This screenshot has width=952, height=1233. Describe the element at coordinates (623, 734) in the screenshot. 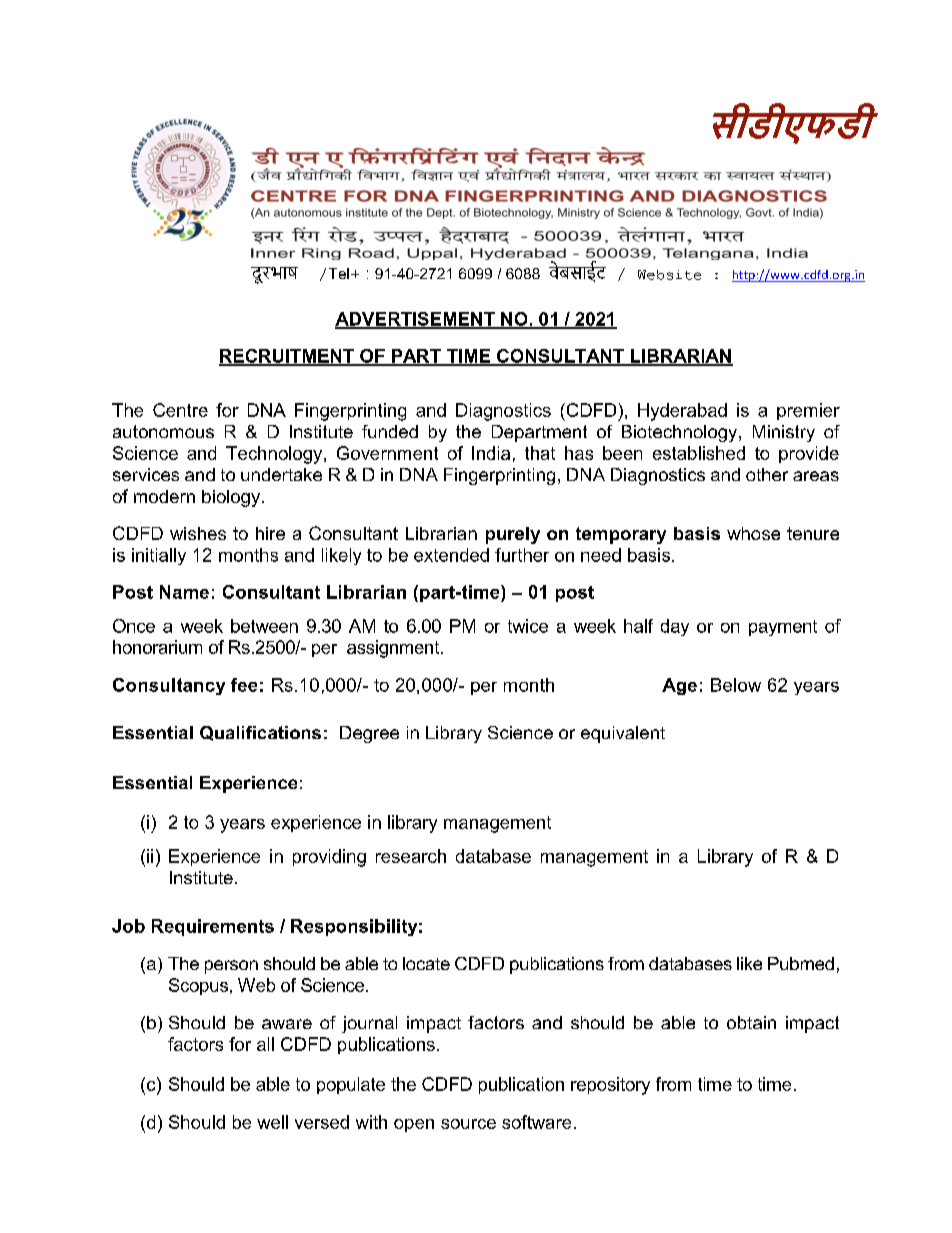

I see `equivalent` at that location.
